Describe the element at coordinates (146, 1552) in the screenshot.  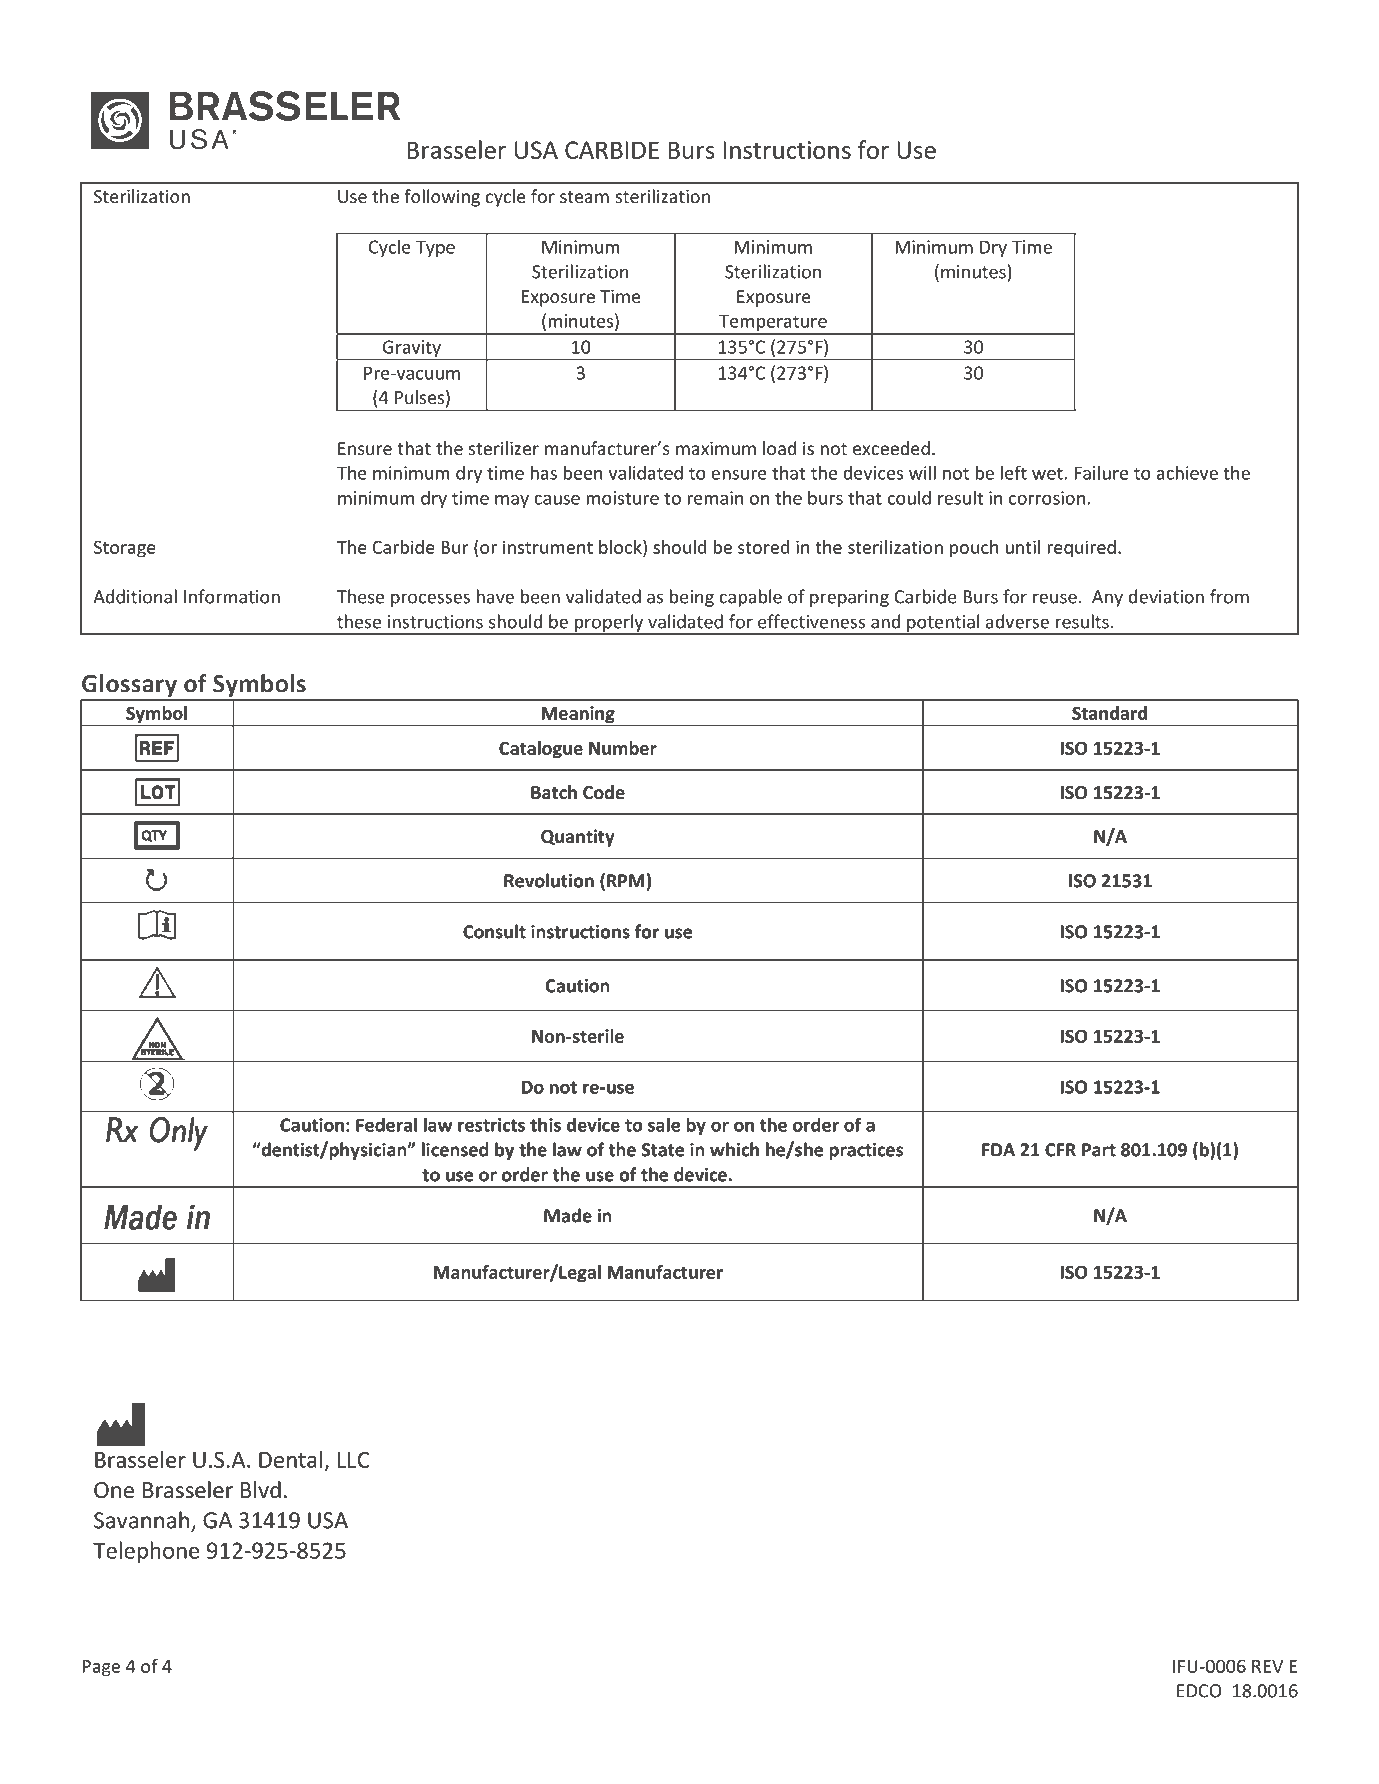
I see `Telephone` at that location.
